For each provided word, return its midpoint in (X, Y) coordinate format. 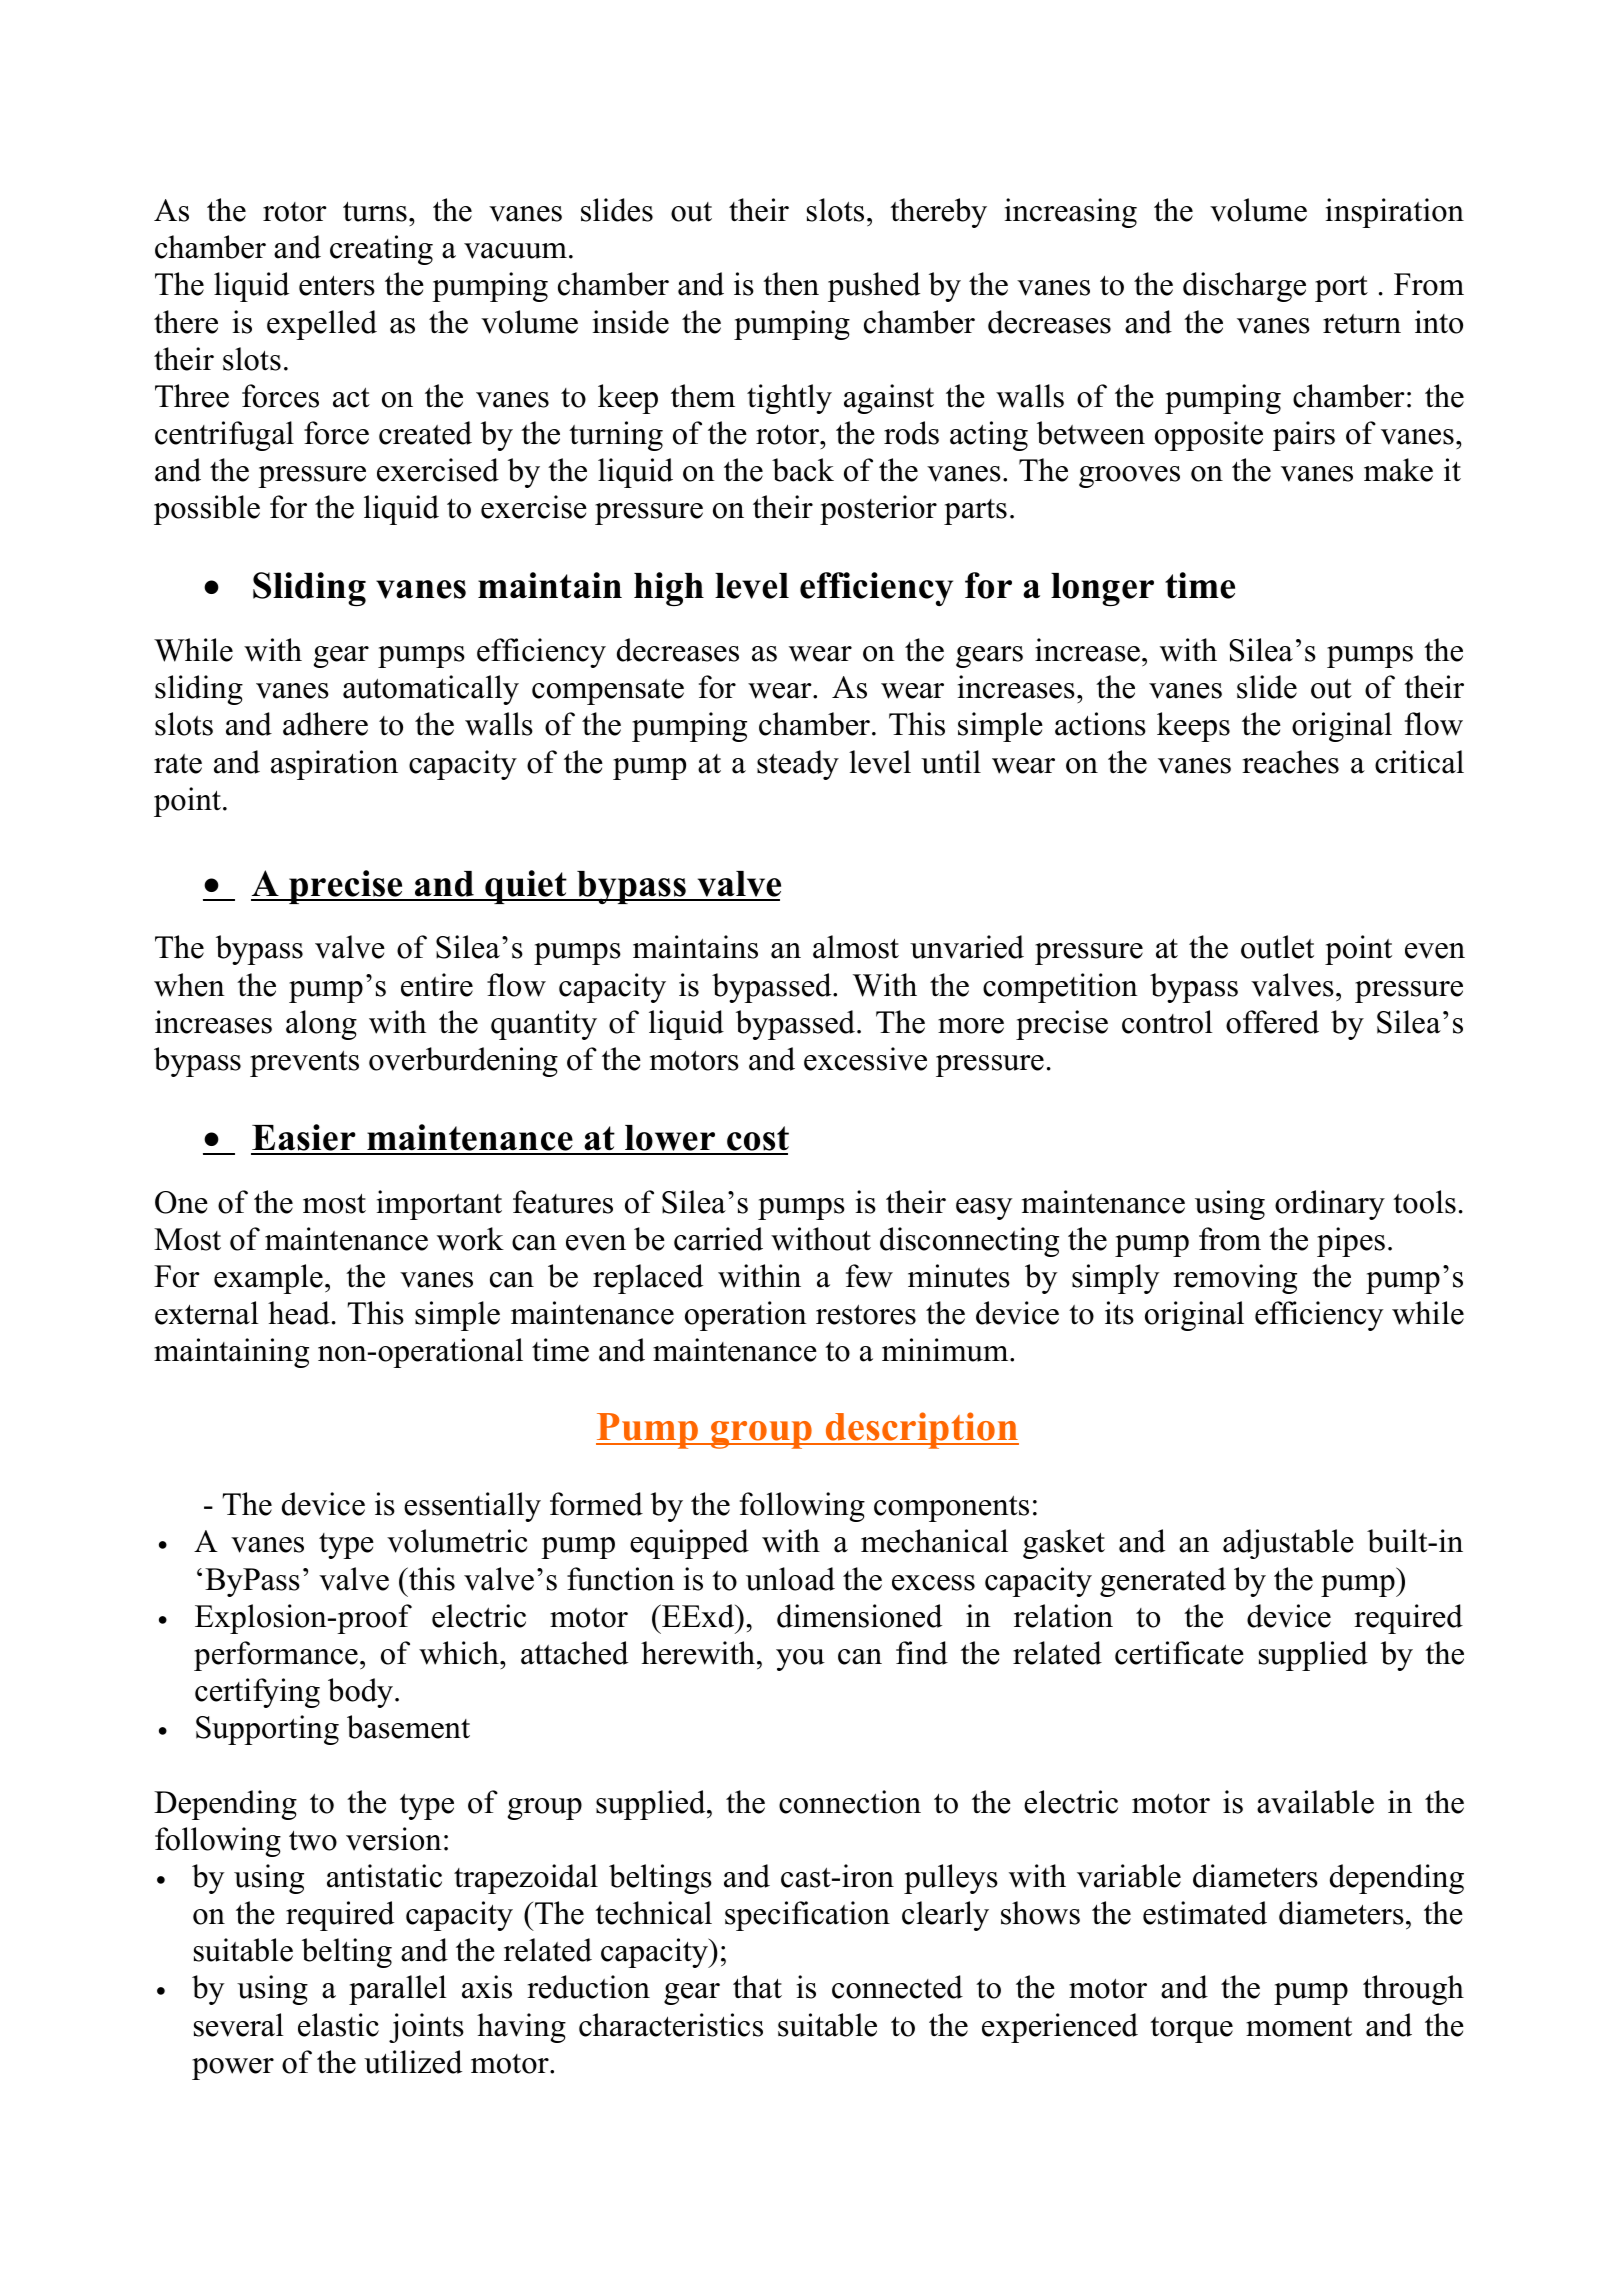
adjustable (1288, 1544)
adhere (325, 724)
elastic (338, 2025)
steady (798, 765)
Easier (304, 1139)
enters (337, 285)
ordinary (1330, 1205)
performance (276, 1656)
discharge (1244, 287)
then (791, 284)
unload (790, 1579)
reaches (1290, 762)
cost (757, 1140)
